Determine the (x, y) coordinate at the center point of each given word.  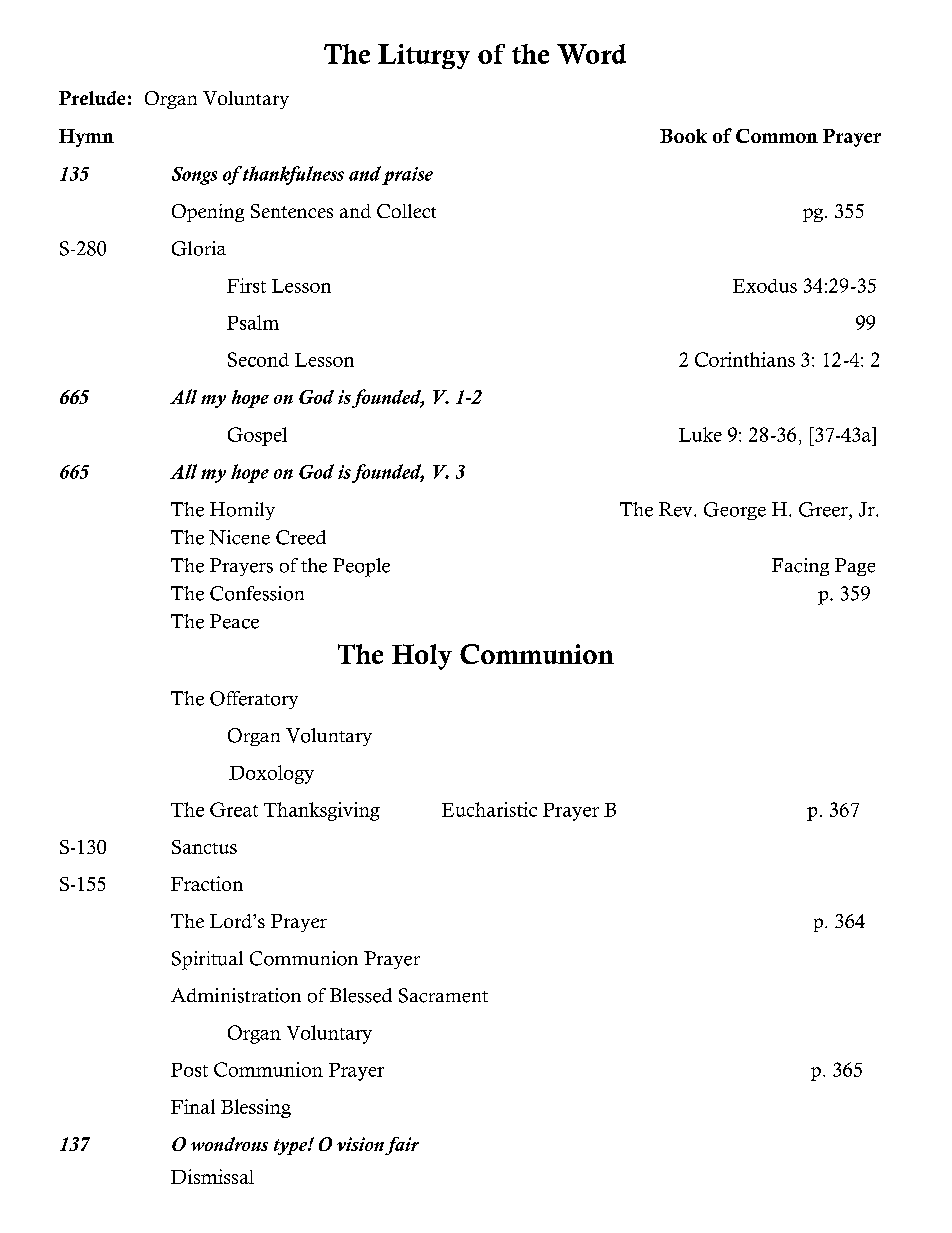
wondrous (229, 1144)
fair (402, 1146)
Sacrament (443, 995)
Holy (422, 657)
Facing (800, 567)
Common (777, 136)
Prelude (92, 98)
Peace (234, 621)
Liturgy (424, 56)
